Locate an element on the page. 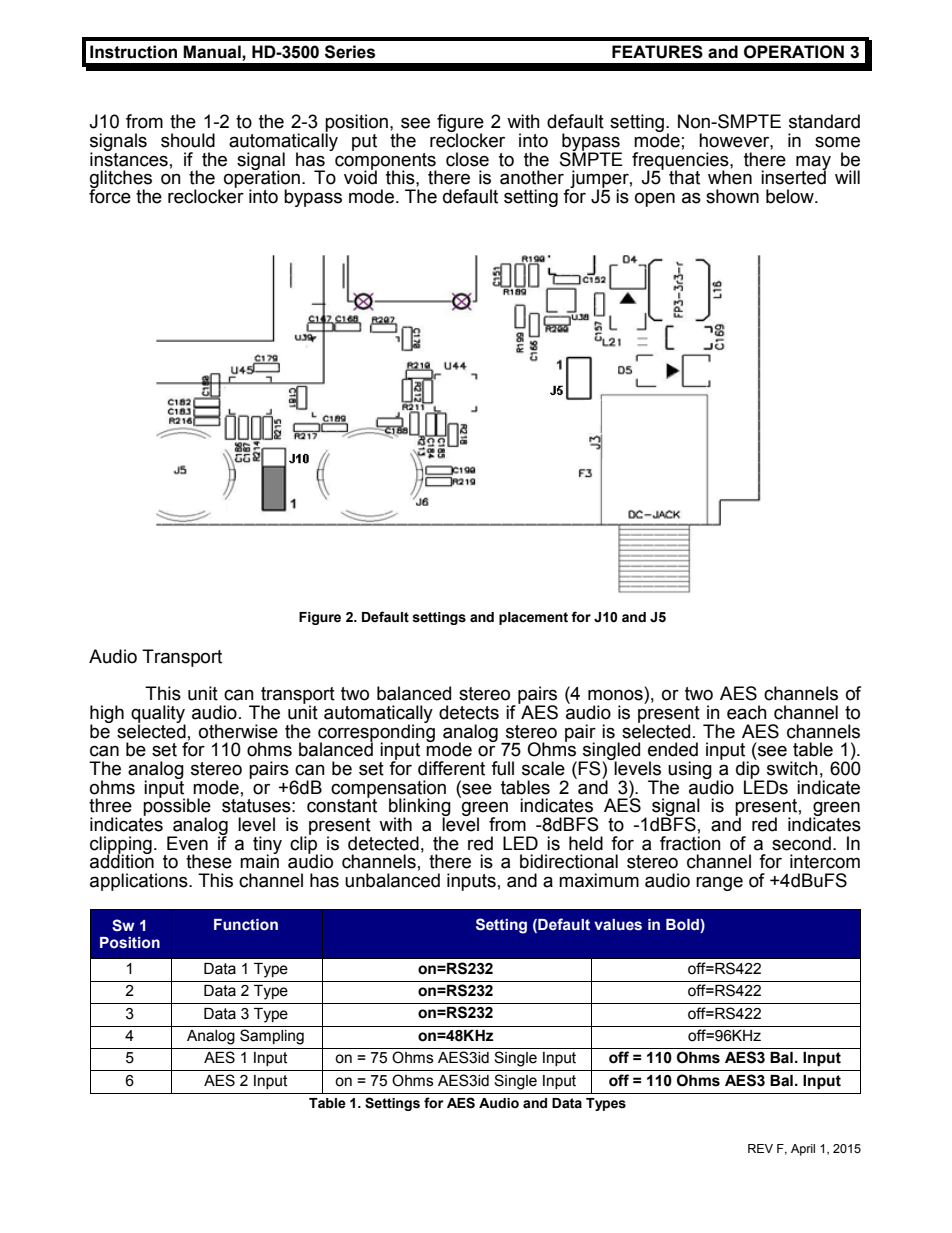  these is located at coordinates (209, 861).
